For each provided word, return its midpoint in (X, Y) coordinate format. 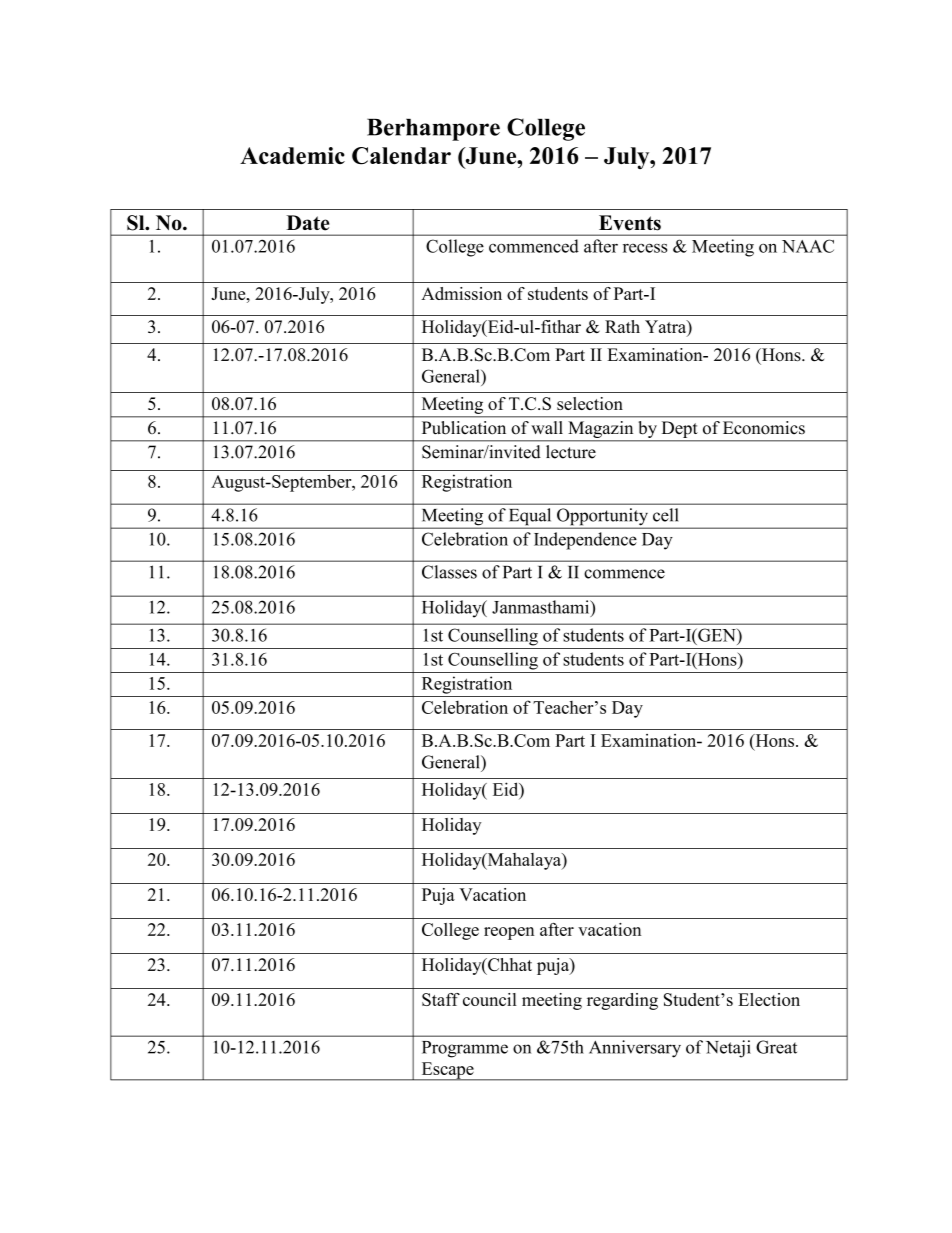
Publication (464, 427)
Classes (449, 572)
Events (630, 223)
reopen (509, 933)
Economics (764, 427)
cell (665, 515)
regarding (622, 1001)
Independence (585, 541)
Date (308, 223)
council (490, 999)
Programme (465, 1049)
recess (645, 248)
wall (547, 427)
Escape (447, 1071)
